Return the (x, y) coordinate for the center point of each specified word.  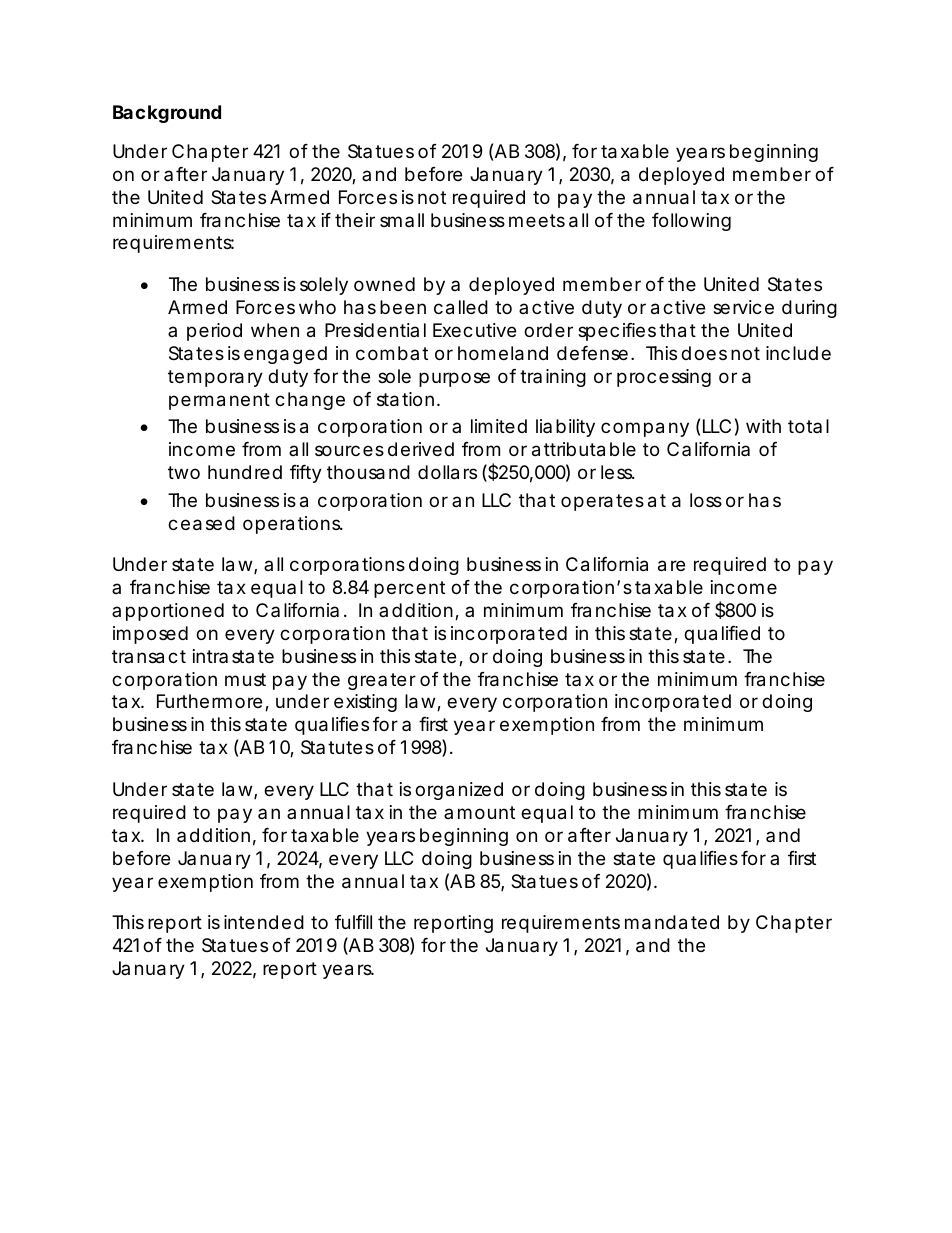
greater (382, 681)
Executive (474, 330)
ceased (201, 523)
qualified (722, 635)
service (743, 307)
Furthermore (209, 701)
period (214, 332)
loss (706, 500)
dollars (447, 472)
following (691, 222)
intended (264, 922)
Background (167, 114)
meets (537, 220)
